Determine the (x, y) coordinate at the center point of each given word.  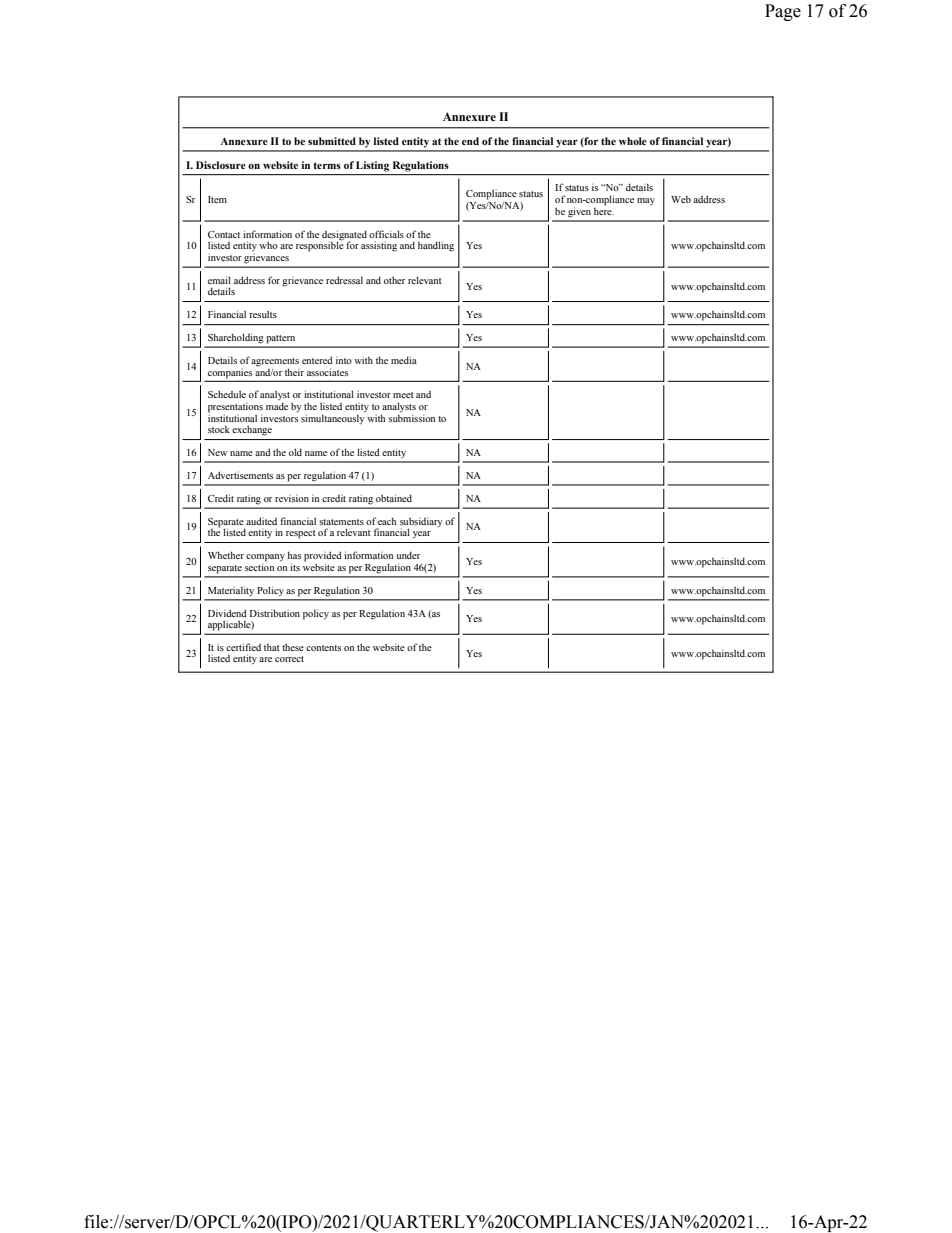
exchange (252, 430)
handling (436, 246)
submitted (332, 141)
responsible (320, 245)
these (293, 647)
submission (411, 417)
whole (633, 141)
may (646, 202)
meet (403, 395)
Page (783, 12)
